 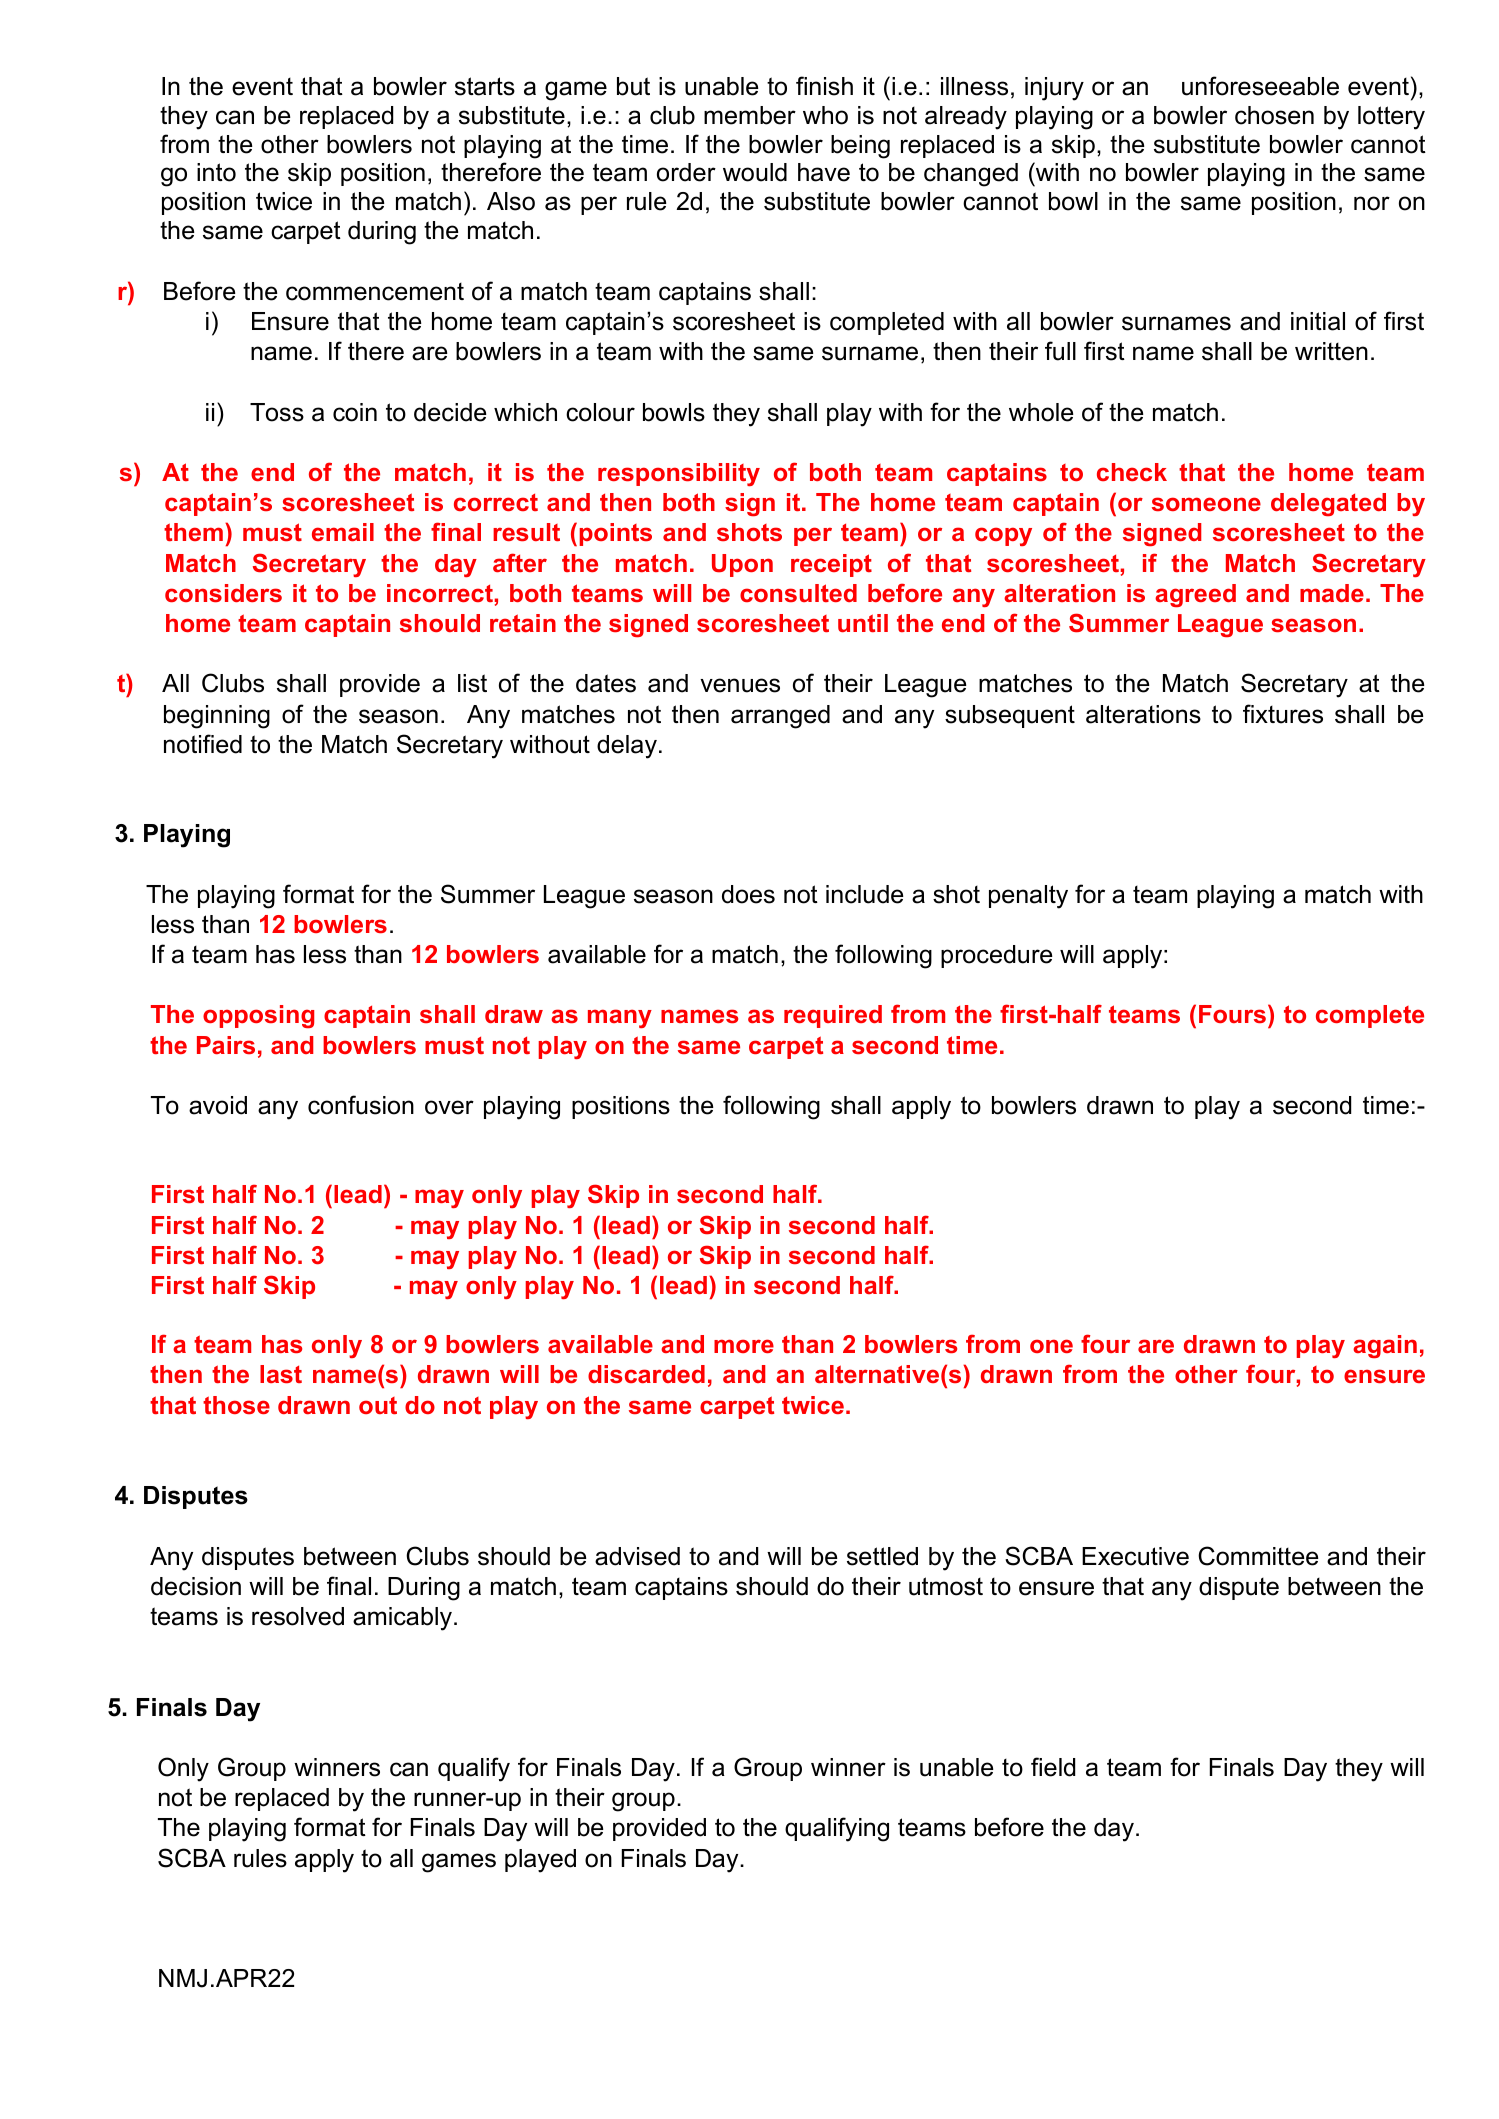 I want to click on last, so click(x=281, y=1374).
